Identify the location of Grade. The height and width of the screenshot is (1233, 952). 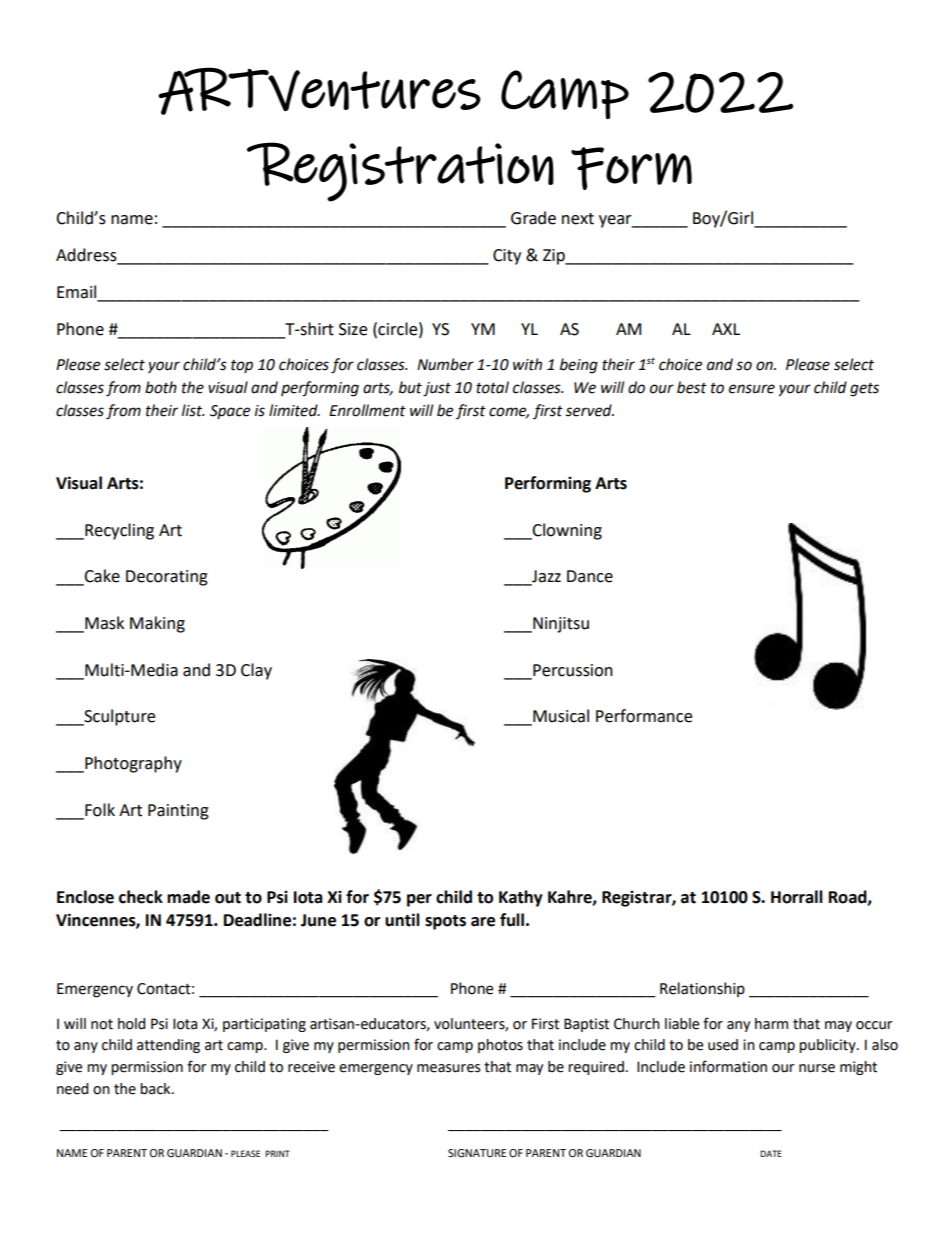
(533, 218).
